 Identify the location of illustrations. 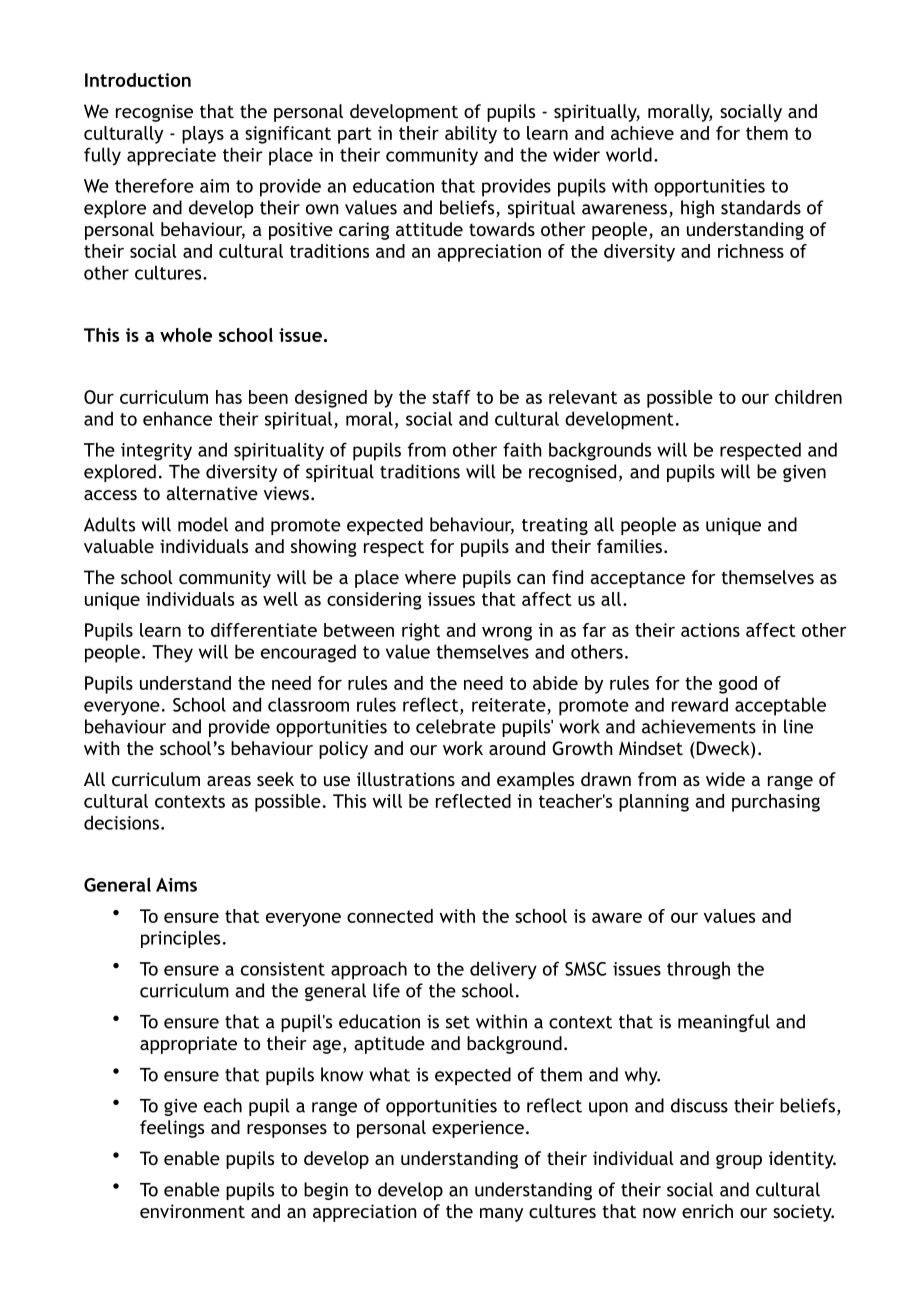
(406, 779).
